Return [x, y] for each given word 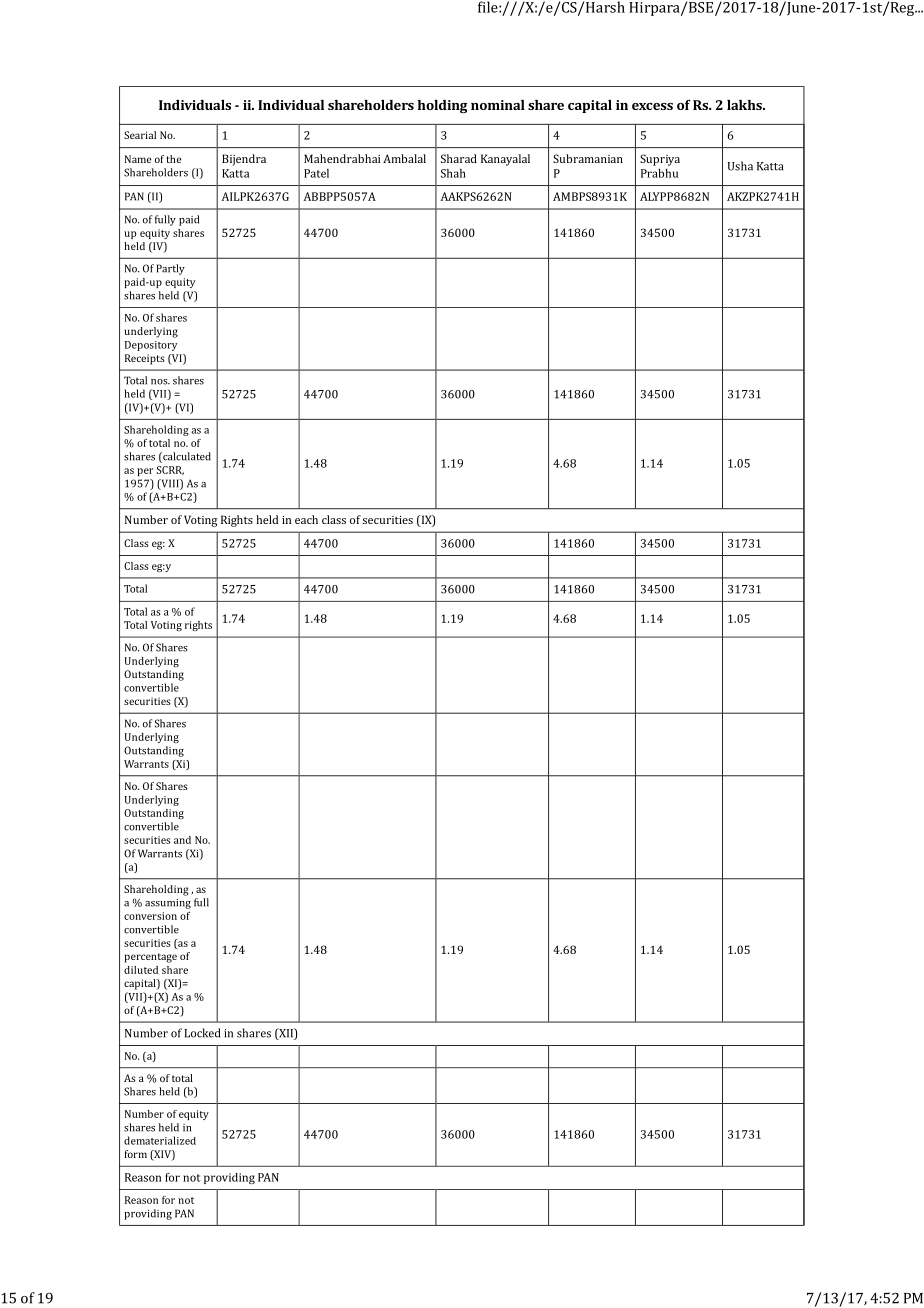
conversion [150, 916]
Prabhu [659, 173]
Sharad [459, 158]
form [135, 1154]
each [306, 519]
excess [652, 106]
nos [160, 382]
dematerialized [160, 1140]
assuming [168, 904]
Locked [202, 1033]
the [174, 159]
